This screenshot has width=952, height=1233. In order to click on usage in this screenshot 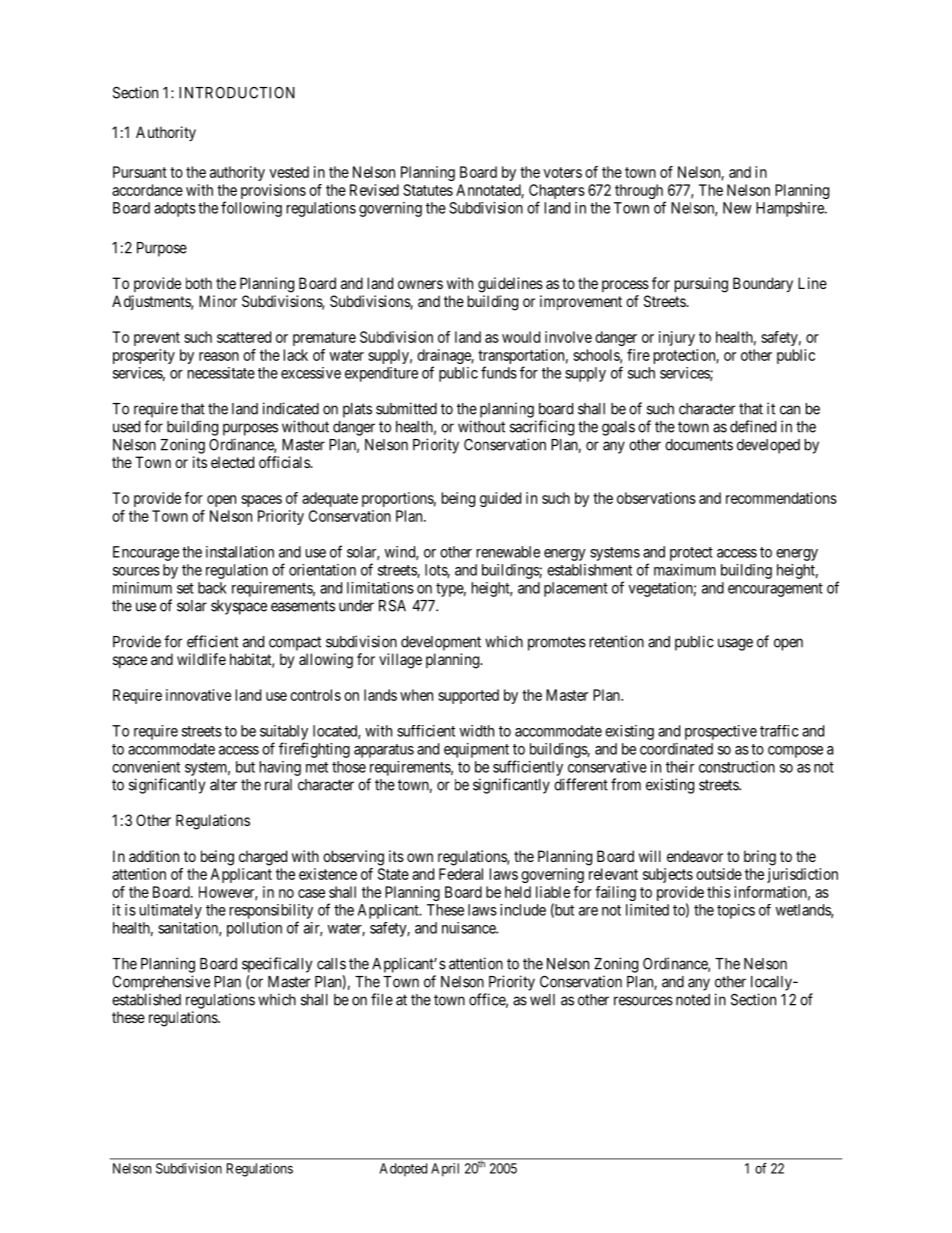, I will do `click(735, 644)`.
